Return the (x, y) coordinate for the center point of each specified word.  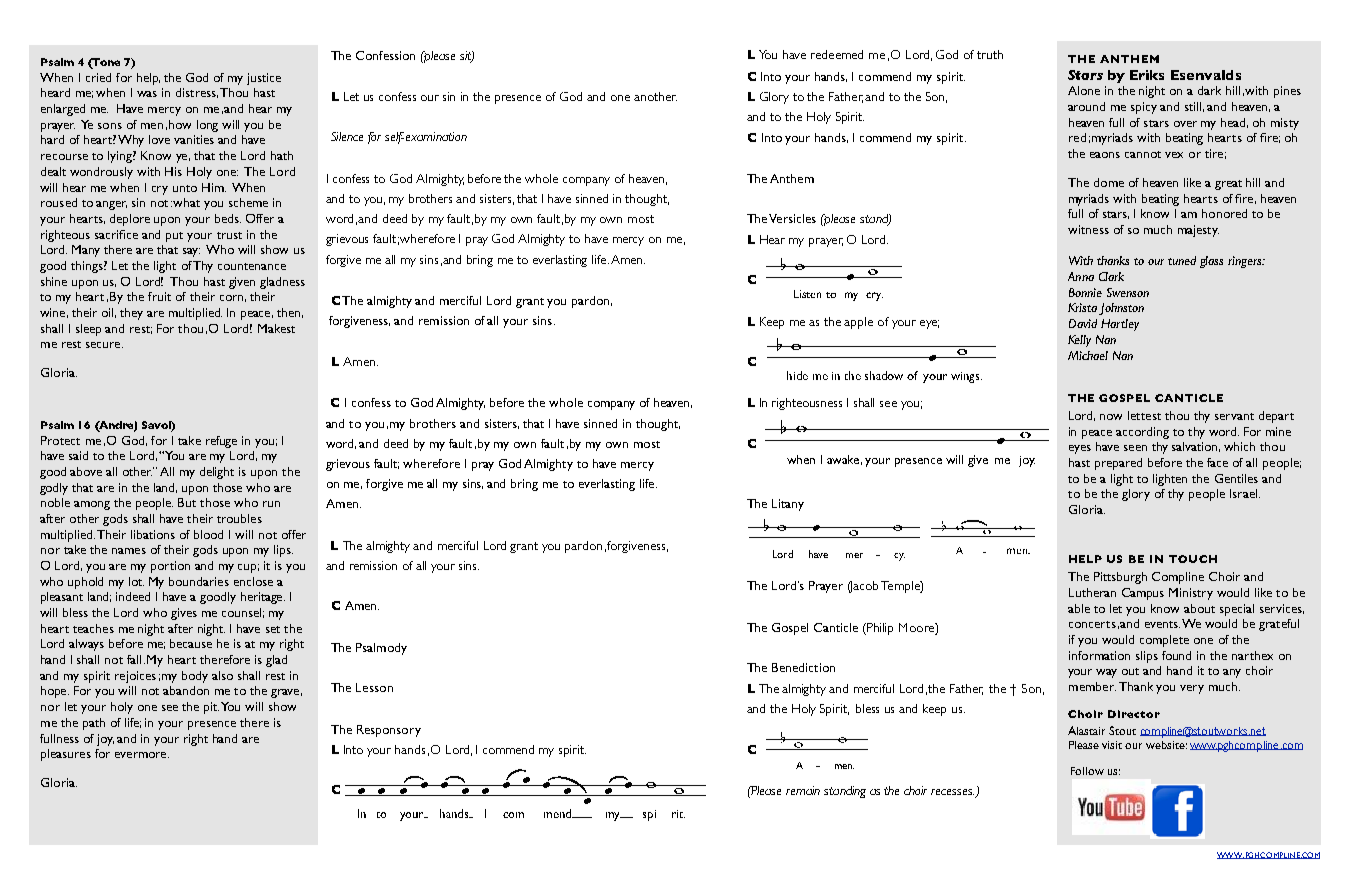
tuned (1182, 260)
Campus (1143, 594)
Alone (1084, 90)
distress (197, 93)
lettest (1144, 415)
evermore (142, 755)
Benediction (803, 667)
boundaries (199, 581)
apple (858, 323)
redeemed (837, 54)
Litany (788, 505)
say (191, 252)
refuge (221, 442)
